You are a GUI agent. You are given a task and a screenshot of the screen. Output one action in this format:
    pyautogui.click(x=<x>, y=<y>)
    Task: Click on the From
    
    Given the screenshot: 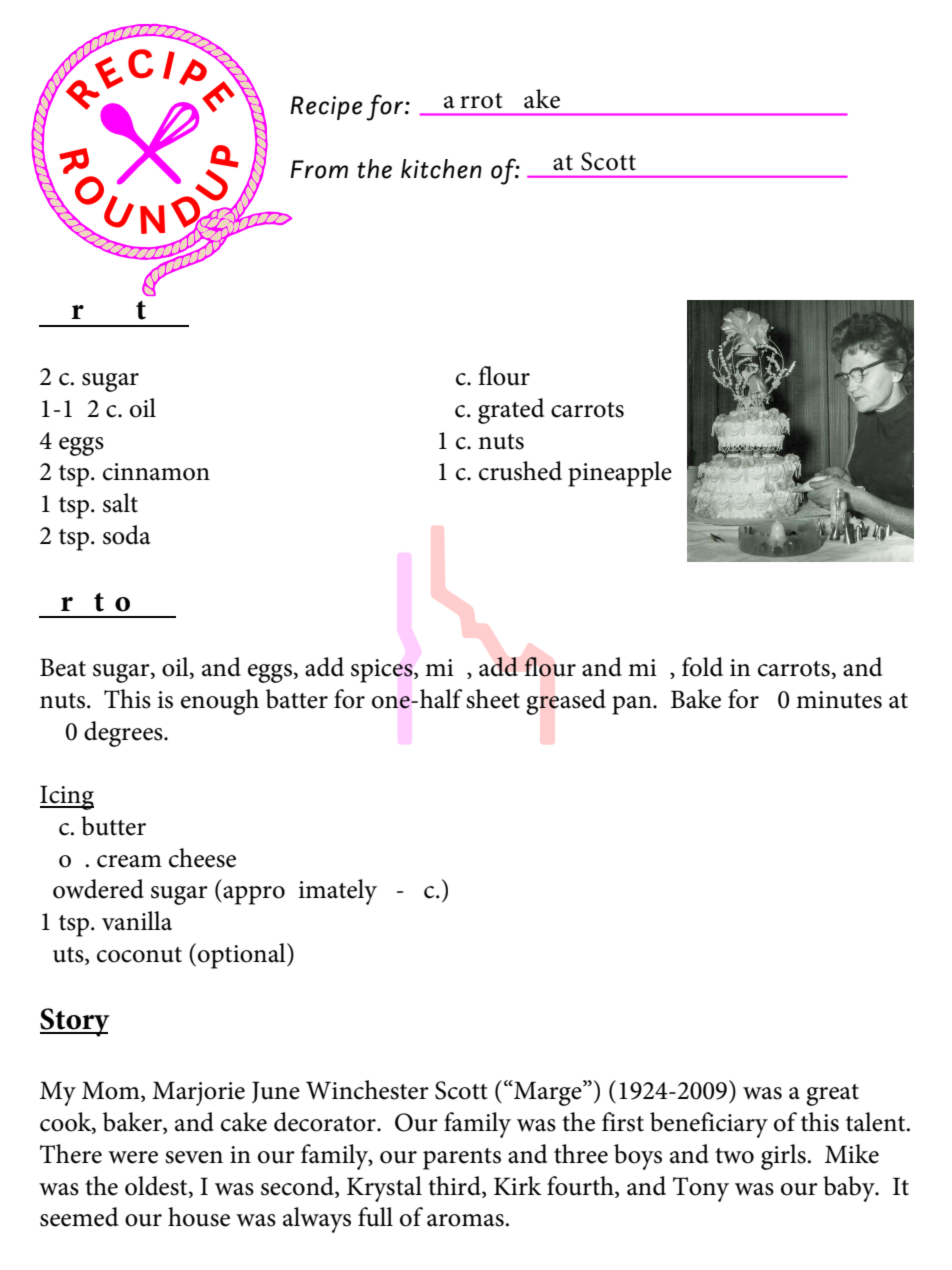 What is the action you would take?
    pyautogui.click(x=319, y=169)
